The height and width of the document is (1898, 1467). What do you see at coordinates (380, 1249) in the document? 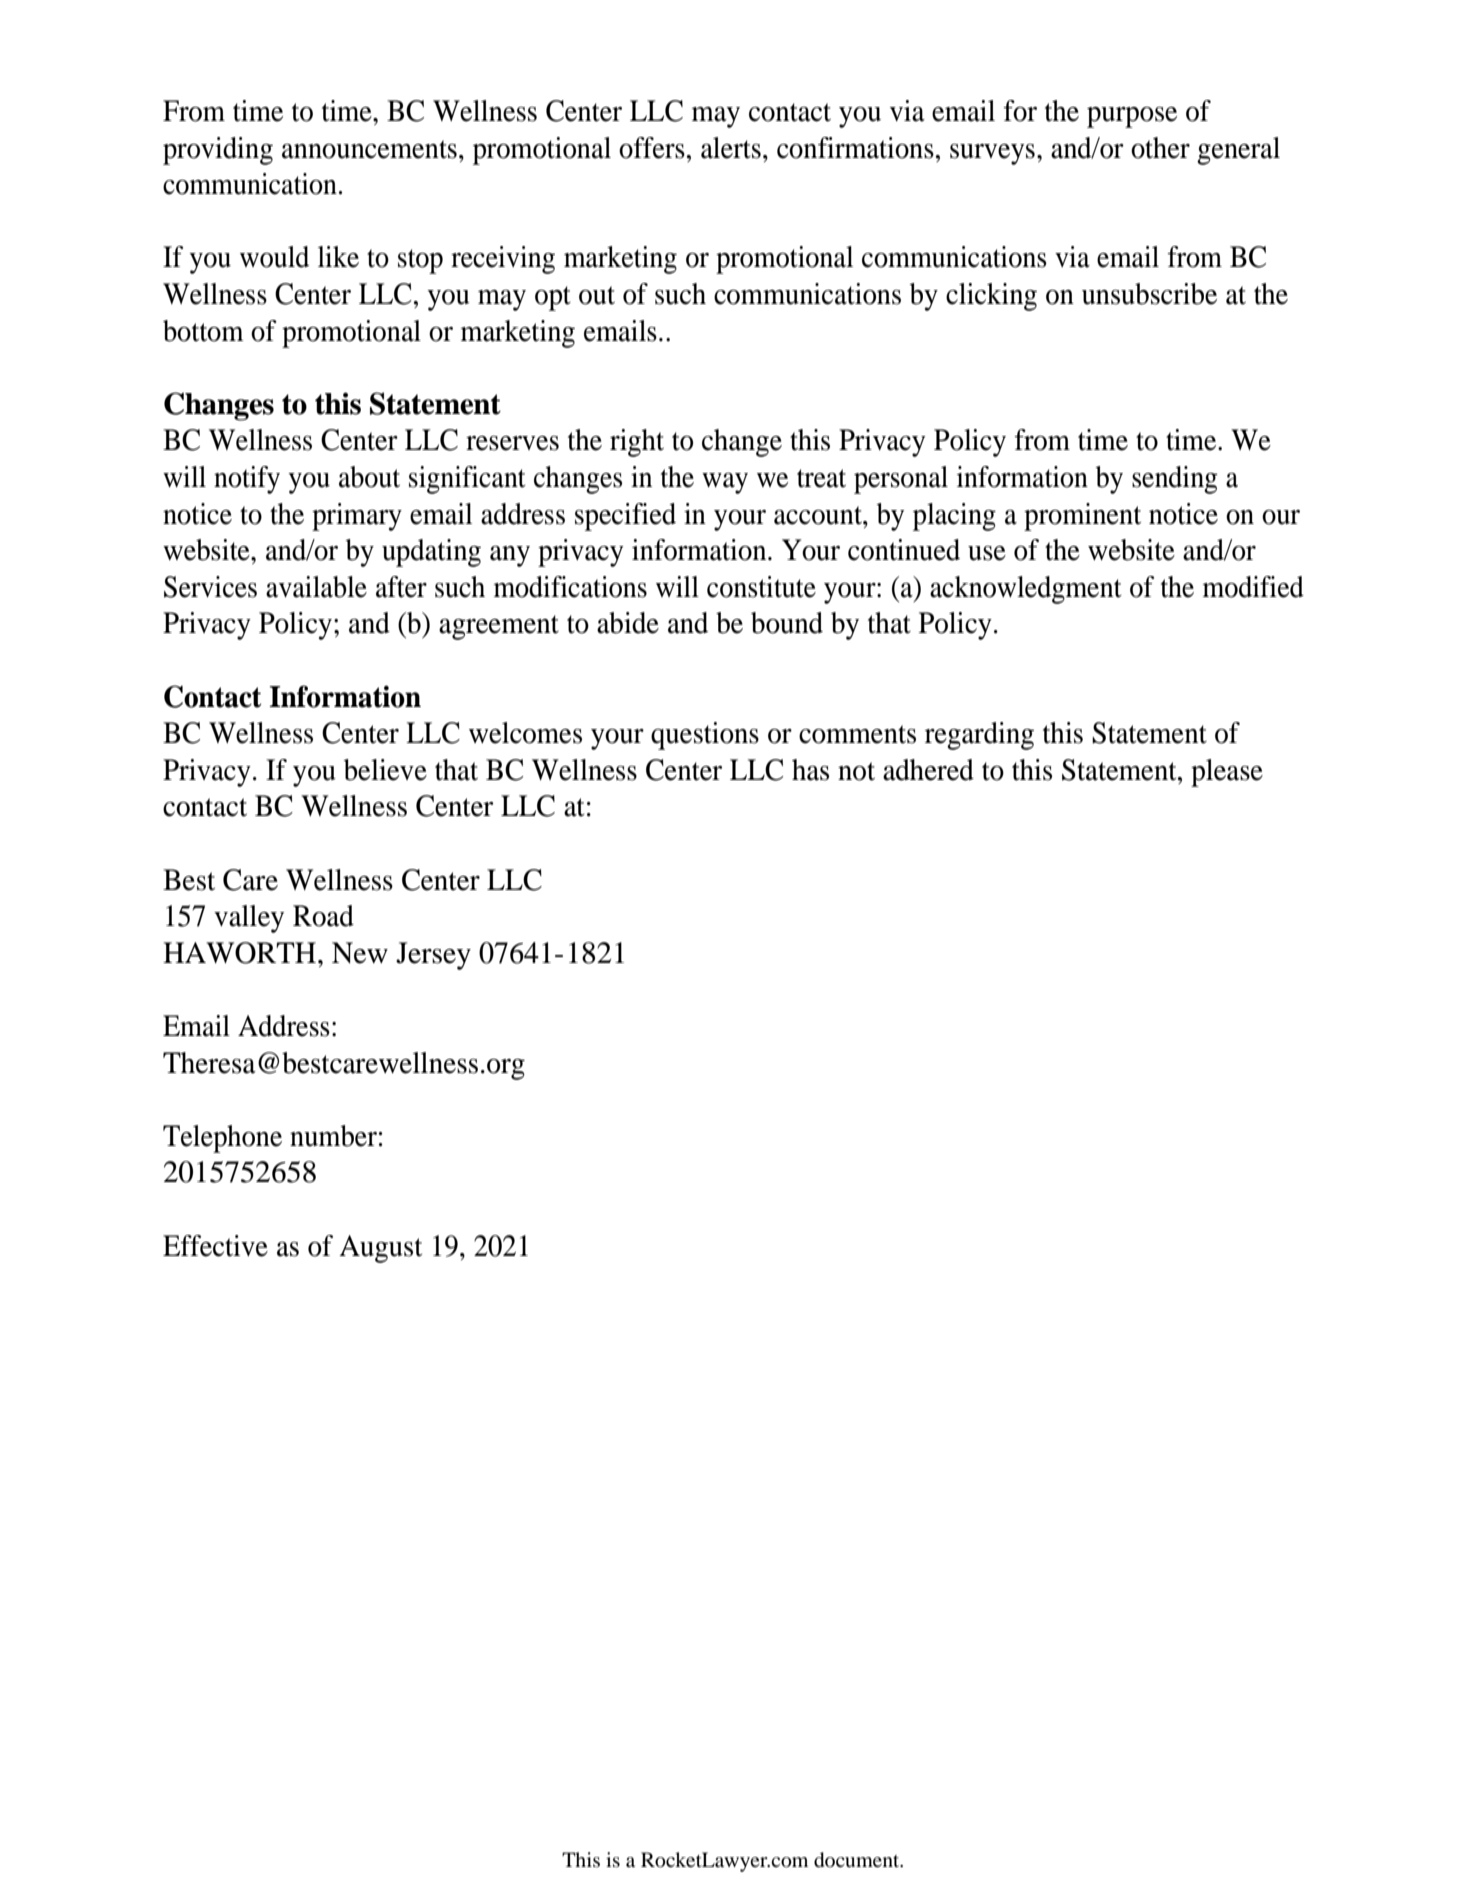
I see `August` at bounding box center [380, 1249].
